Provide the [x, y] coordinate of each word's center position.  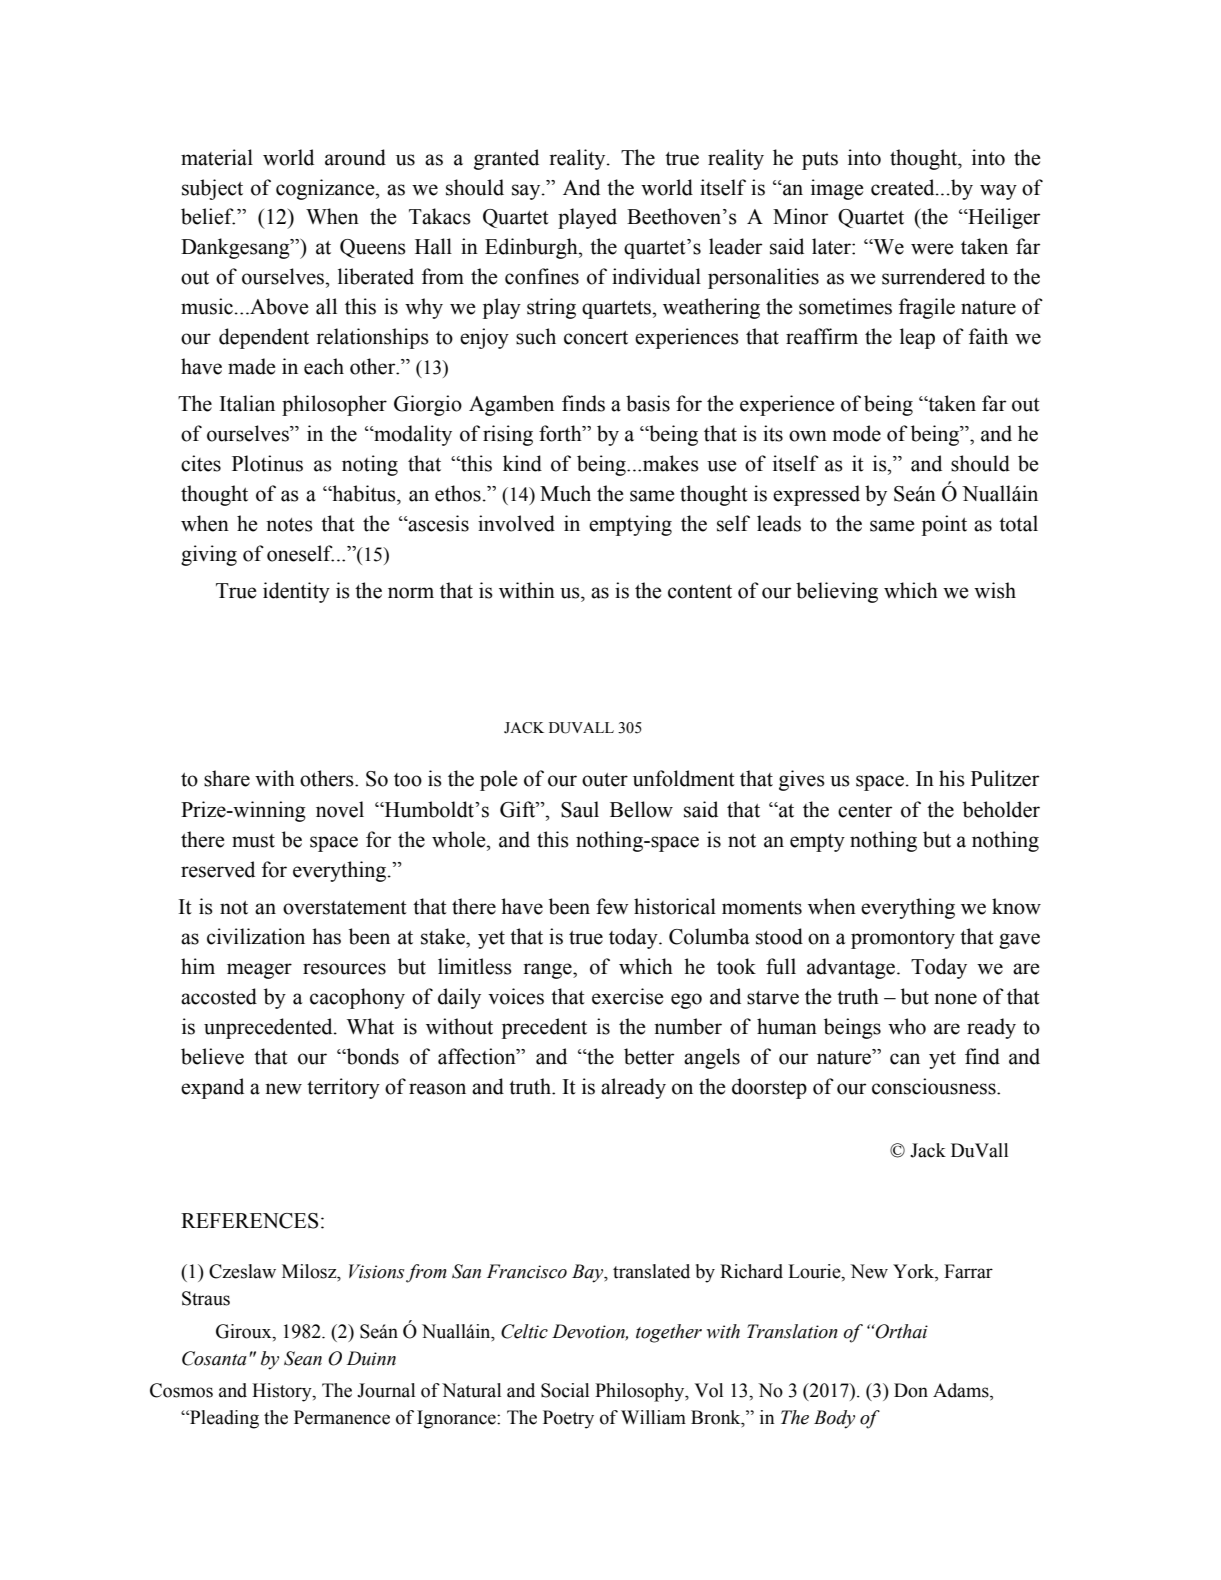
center [865, 811]
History [283, 1392]
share [227, 778]
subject [212, 189]
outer [605, 780]
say [527, 192]
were [932, 249]
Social [565, 1390]
